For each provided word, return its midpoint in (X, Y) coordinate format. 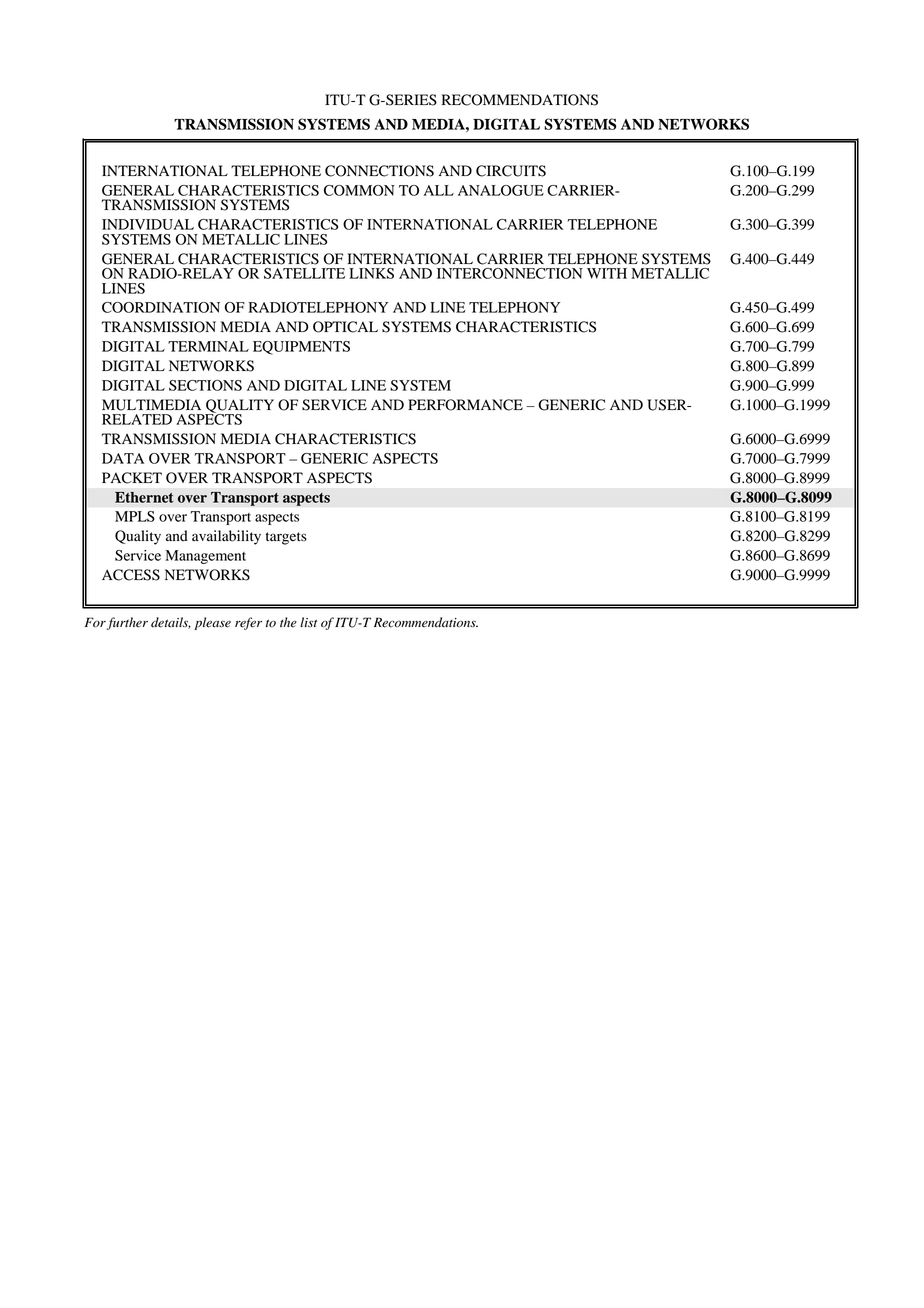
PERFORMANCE (465, 405)
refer (248, 623)
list (308, 622)
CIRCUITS (511, 171)
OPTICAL (345, 327)
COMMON (359, 190)
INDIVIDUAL (148, 224)
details (171, 623)
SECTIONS (205, 385)
